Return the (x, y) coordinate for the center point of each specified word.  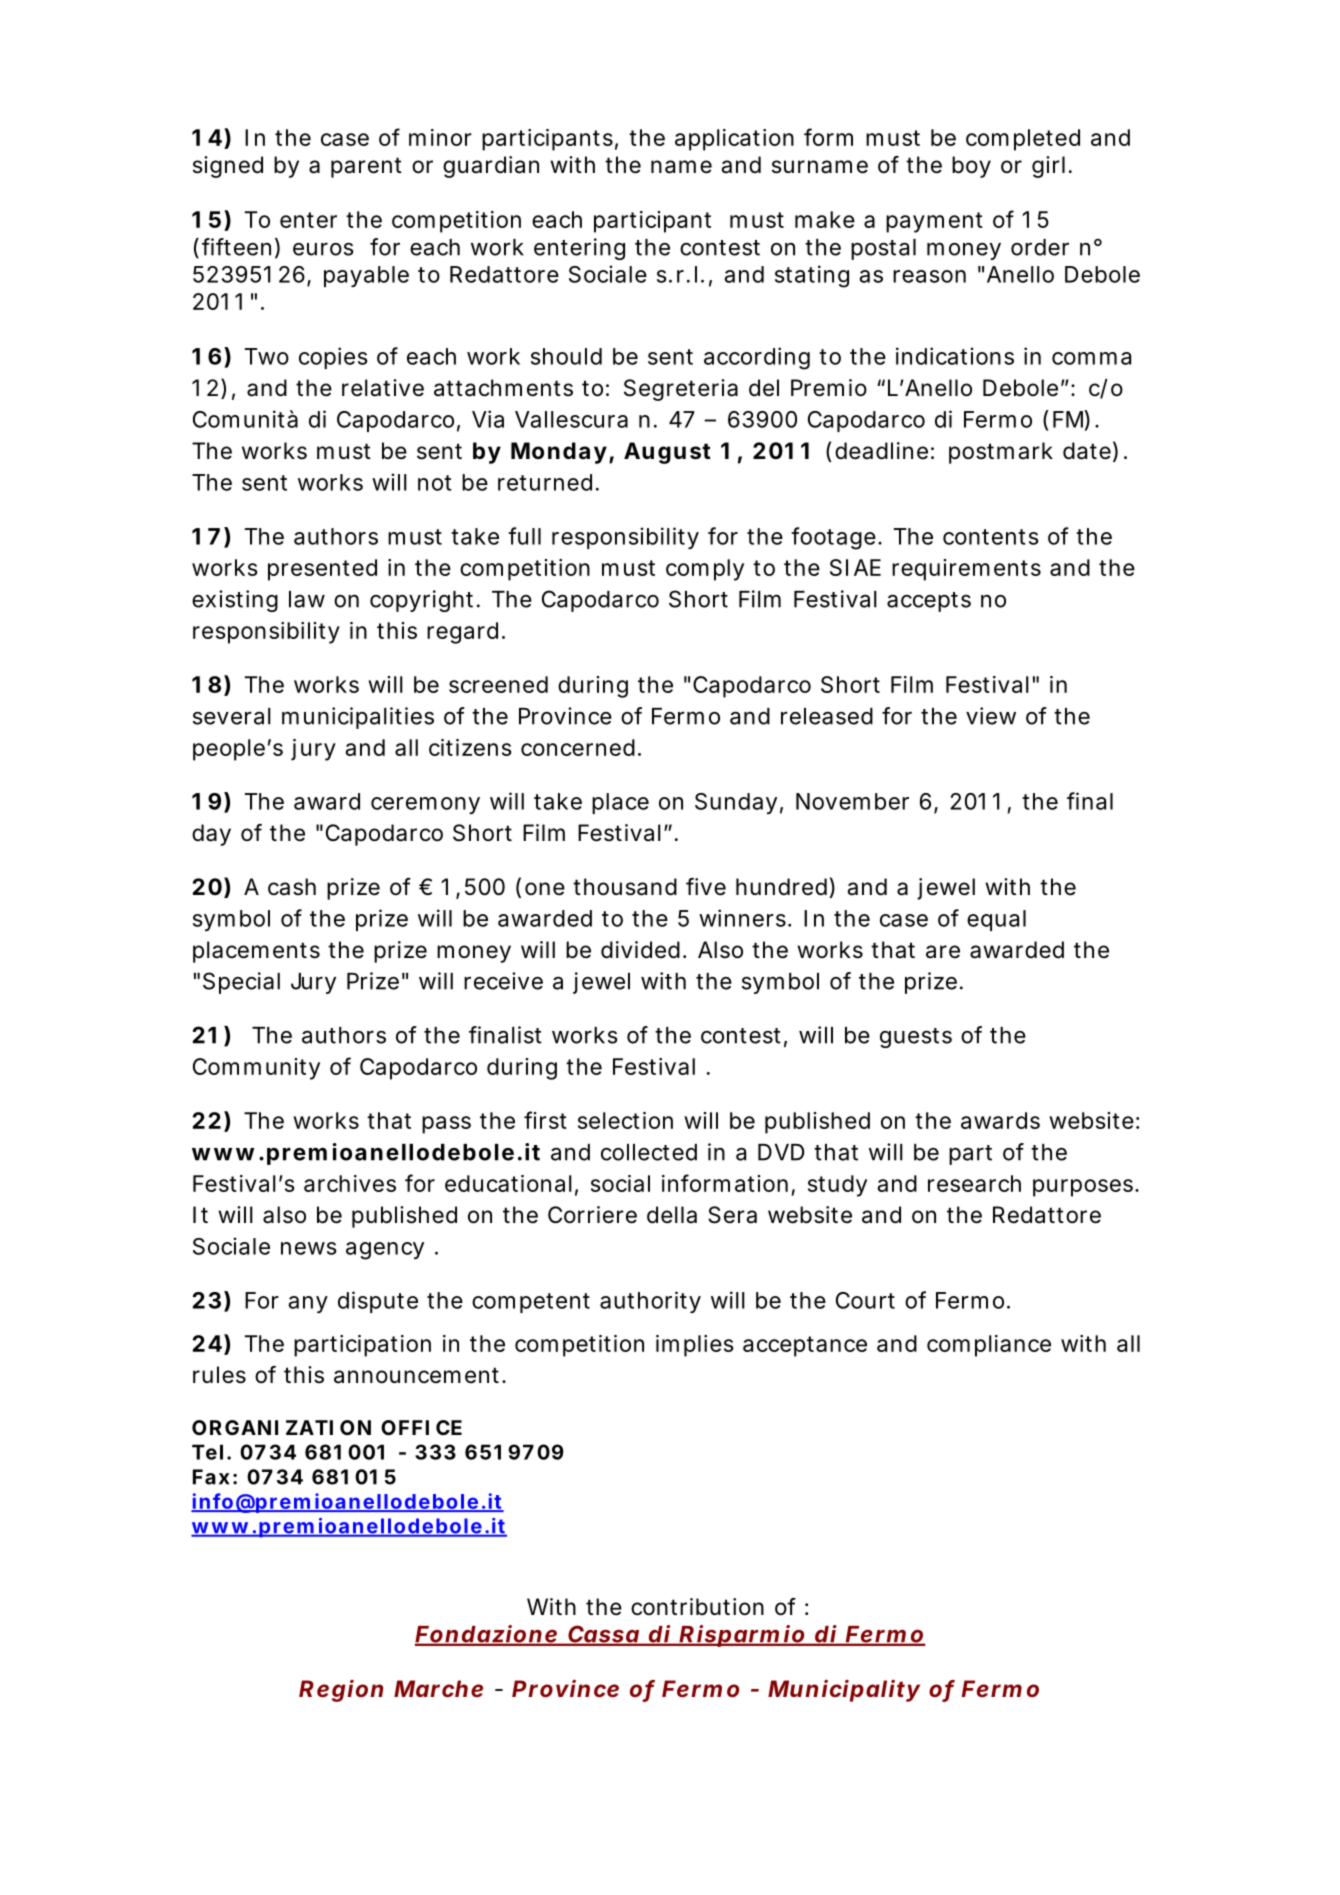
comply (705, 570)
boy (971, 167)
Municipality (844, 1691)
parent (366, 167)
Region (341, 1691)
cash (292, 887)
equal (996, 920)
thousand (625, 887)
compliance (989, 1346)
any (308, 1304)
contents (990, 537)
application (734, 140)
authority (650, 1302)
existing (235, 601)
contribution (697, 1607)
